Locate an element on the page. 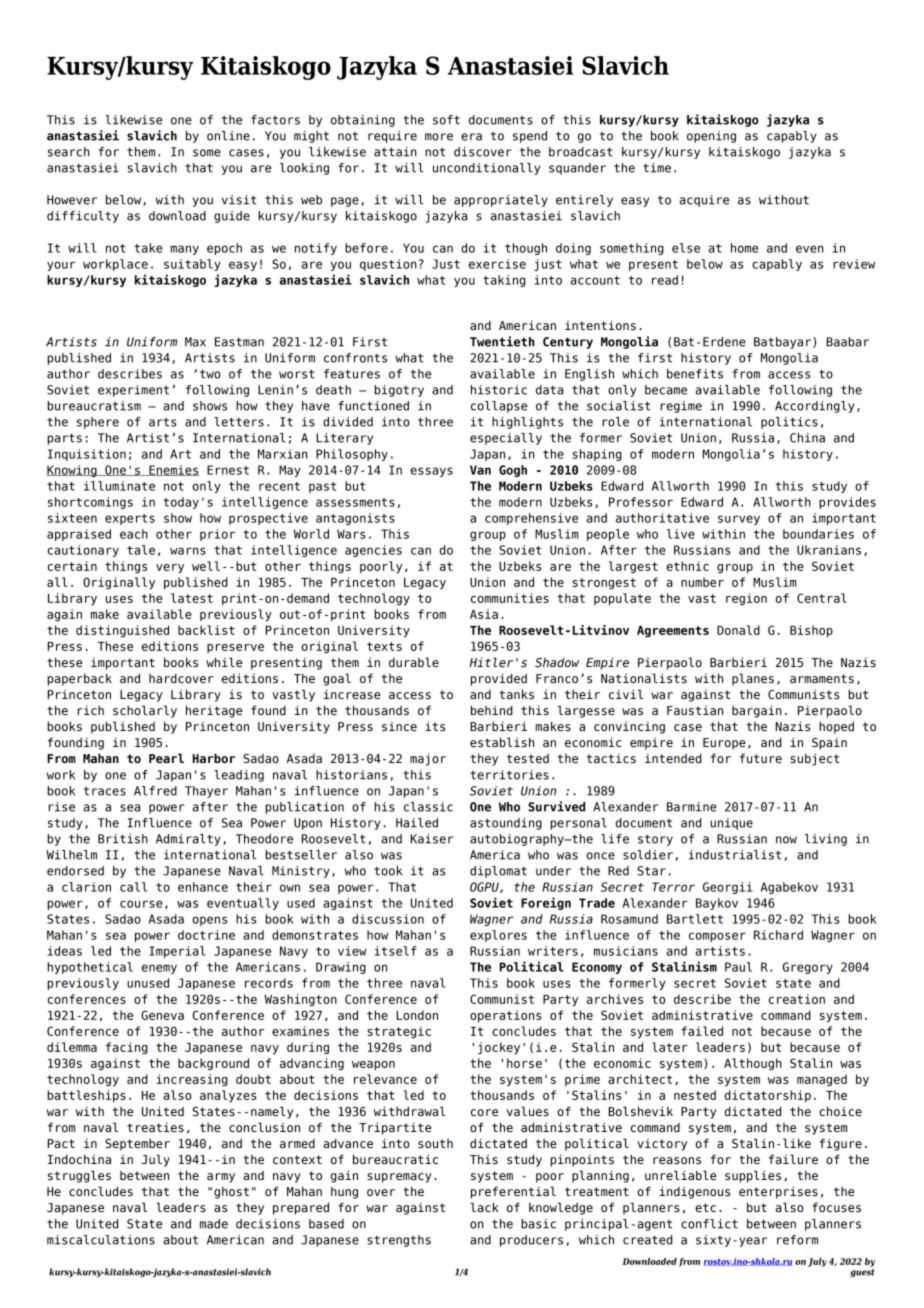 The image size is (924, 1308). reform is located at coordinates (797, 1240).
